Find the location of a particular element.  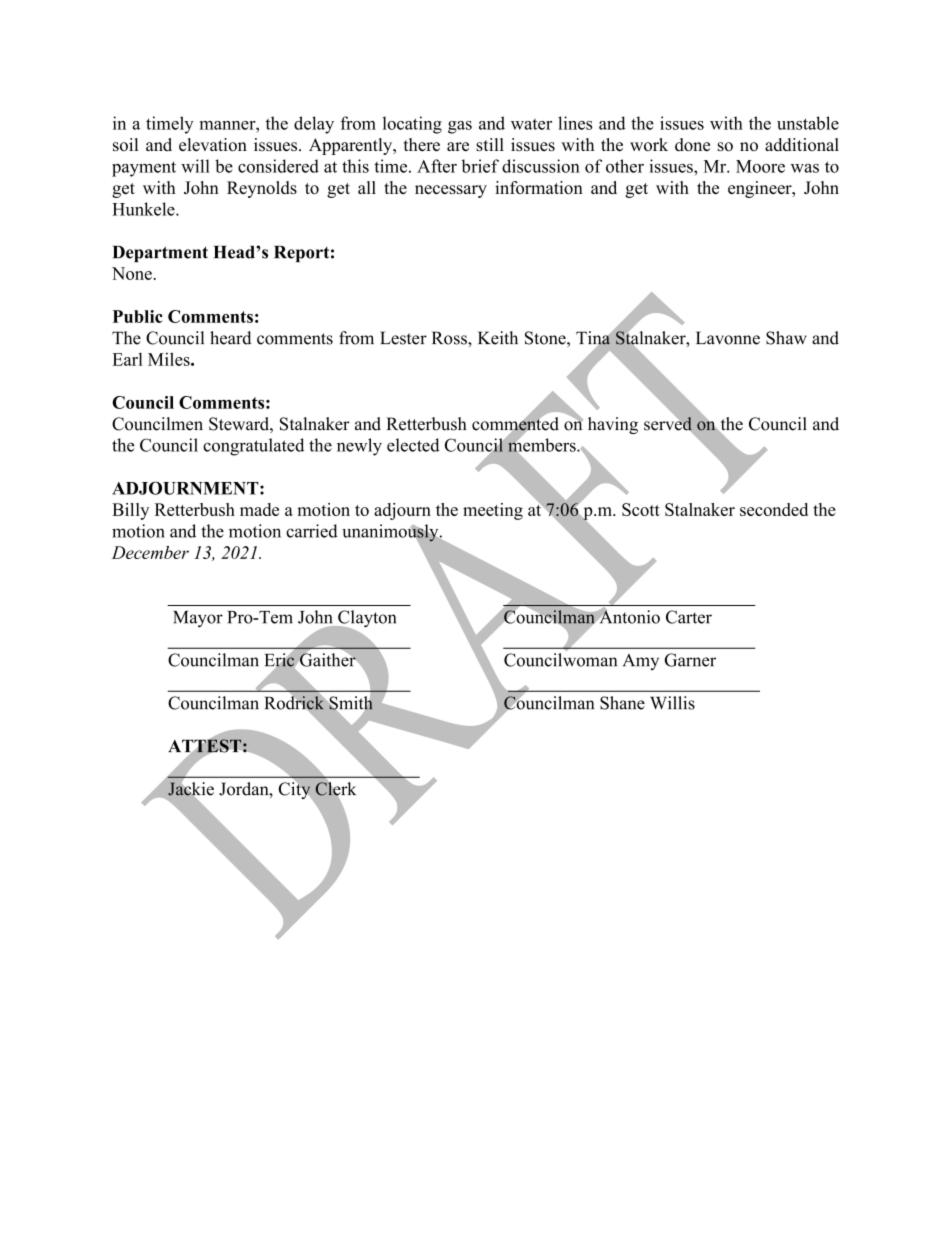

still is located at coordinates (490, 145).
